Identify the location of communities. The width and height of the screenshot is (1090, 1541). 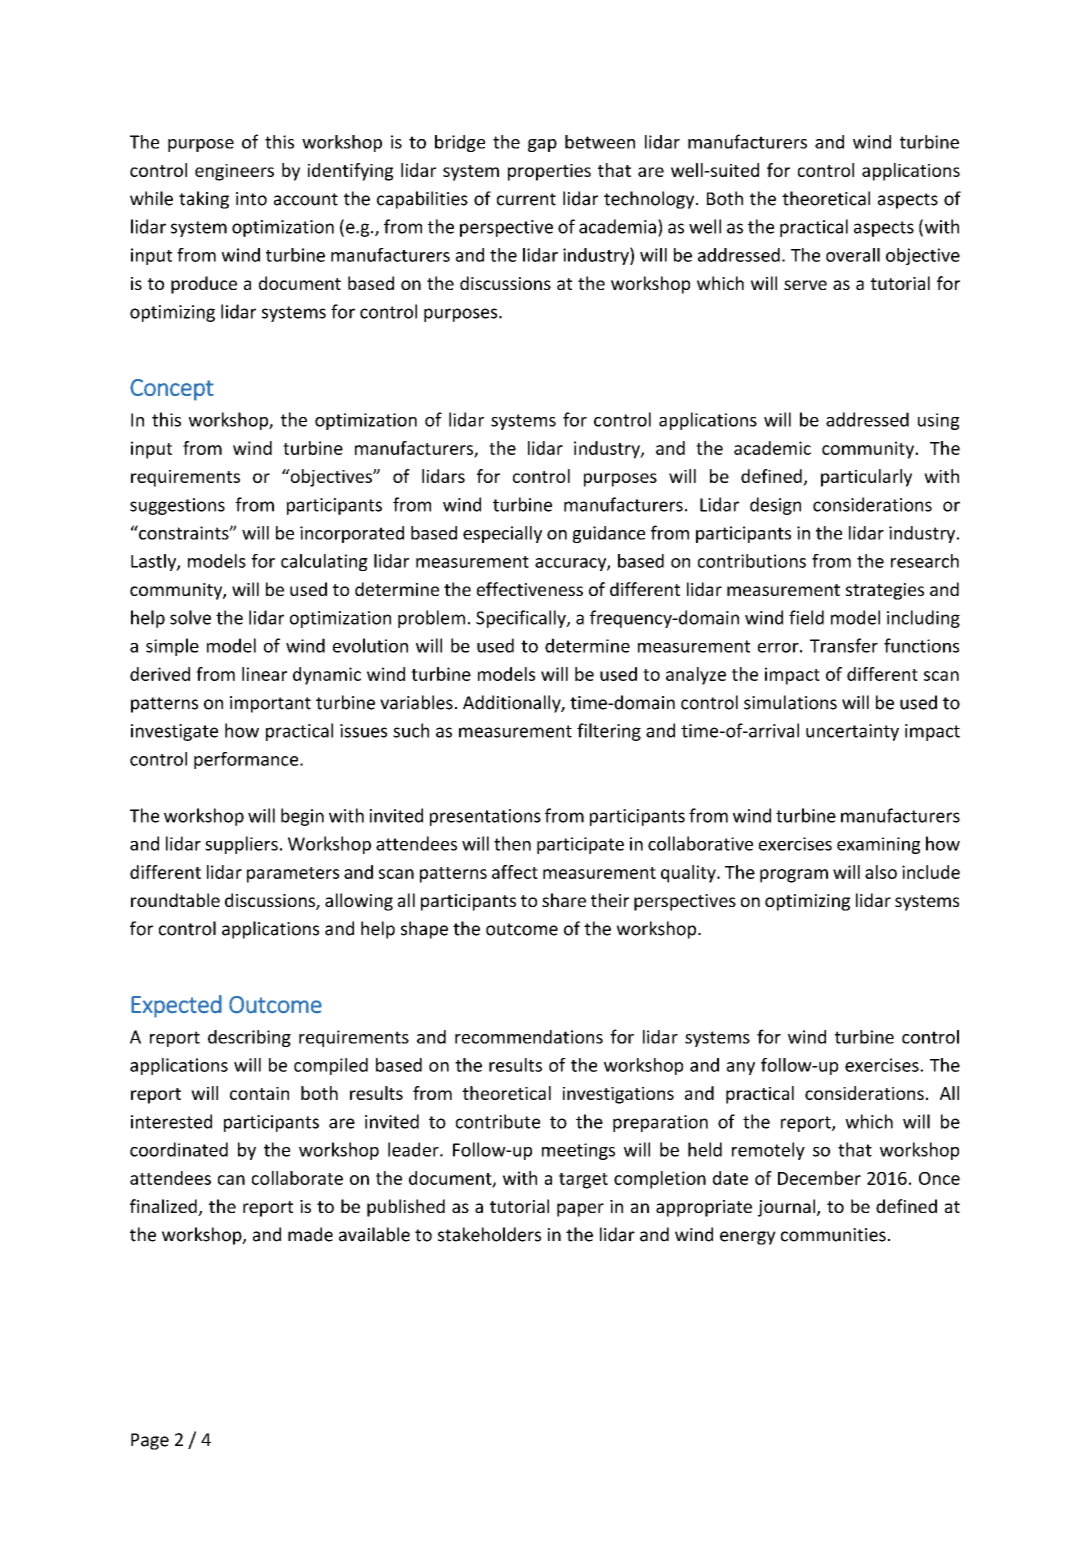
(833, 1235).
